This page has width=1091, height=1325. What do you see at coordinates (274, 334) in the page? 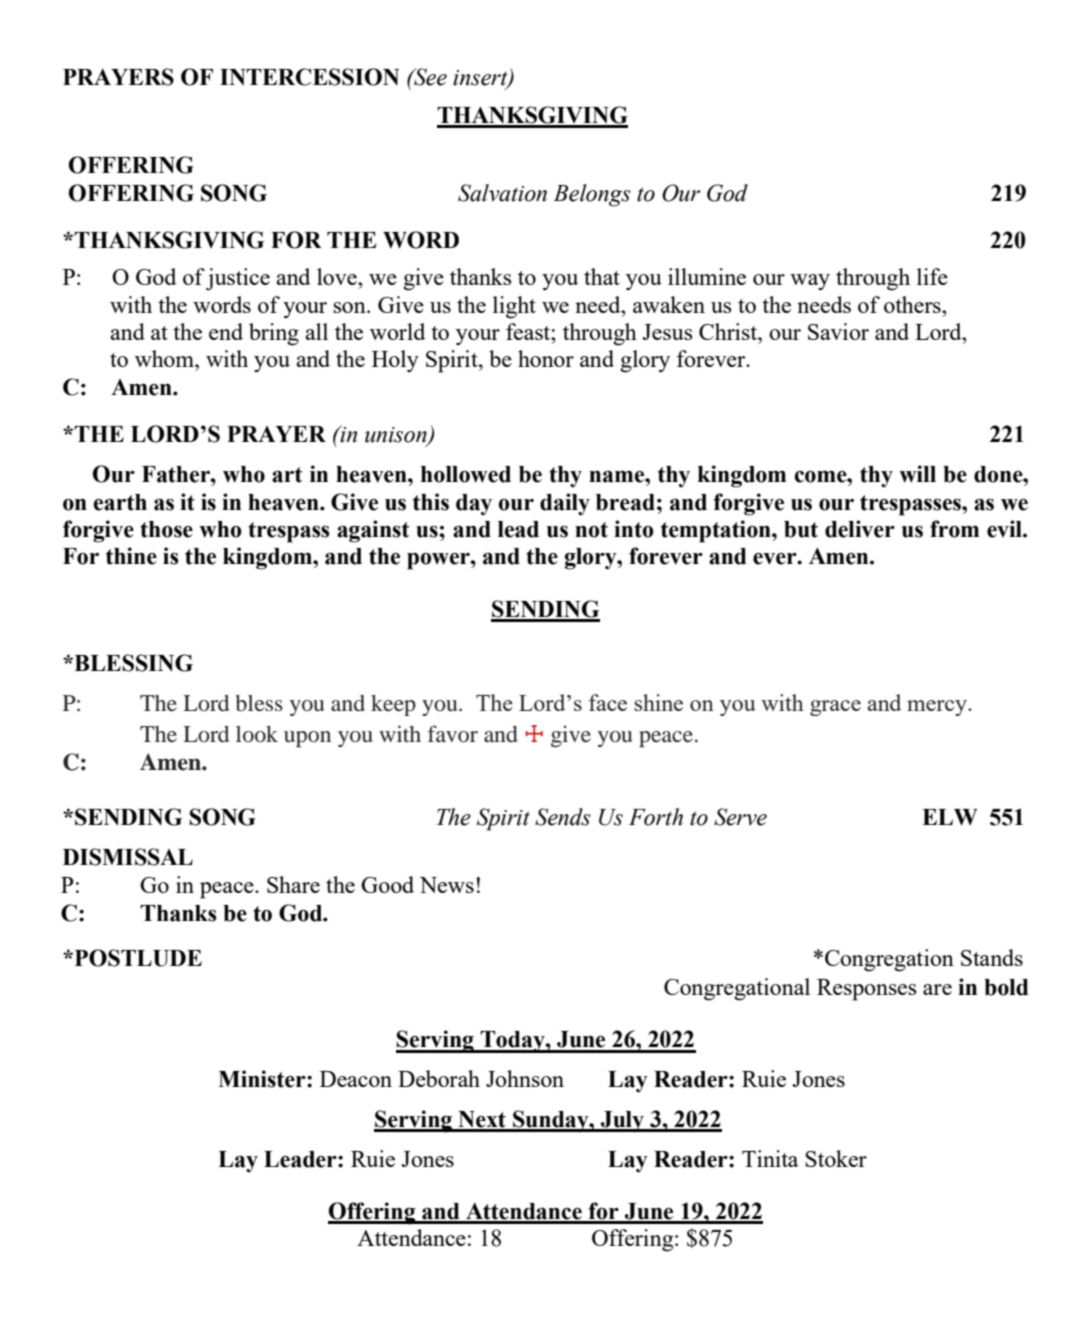
I see `bring` at bounding box center [274, 334].
